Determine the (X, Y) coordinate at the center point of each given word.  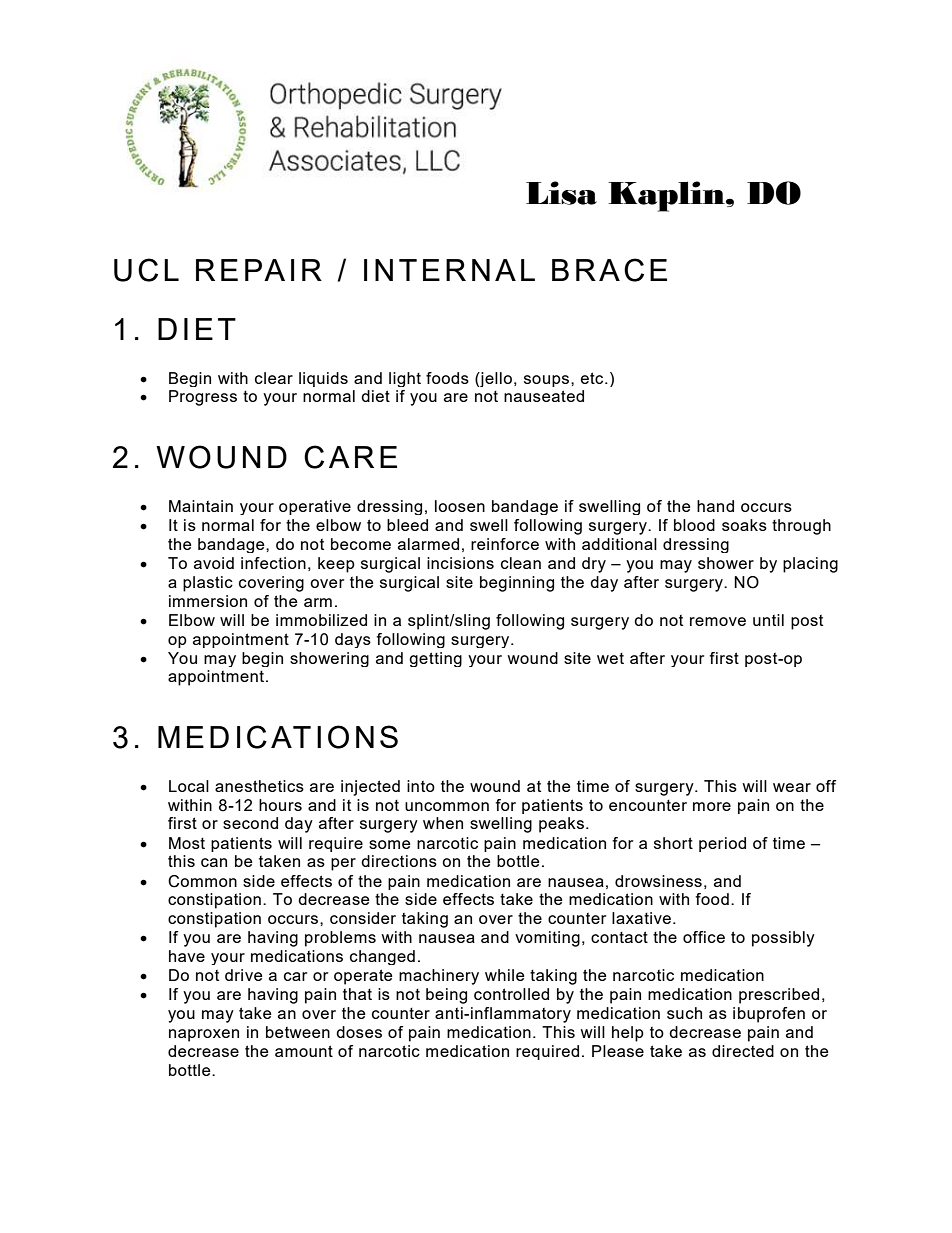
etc (593, 378)
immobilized (321, 620)
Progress (203, 398)
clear (274, 378)
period (722, 844)
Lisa (561, 193)
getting (435, 659)
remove (718, 621)
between (298, 1032)
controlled (511, 994)
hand (715, 506)
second (250, 823)
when (443, 823)
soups (548, 381)
